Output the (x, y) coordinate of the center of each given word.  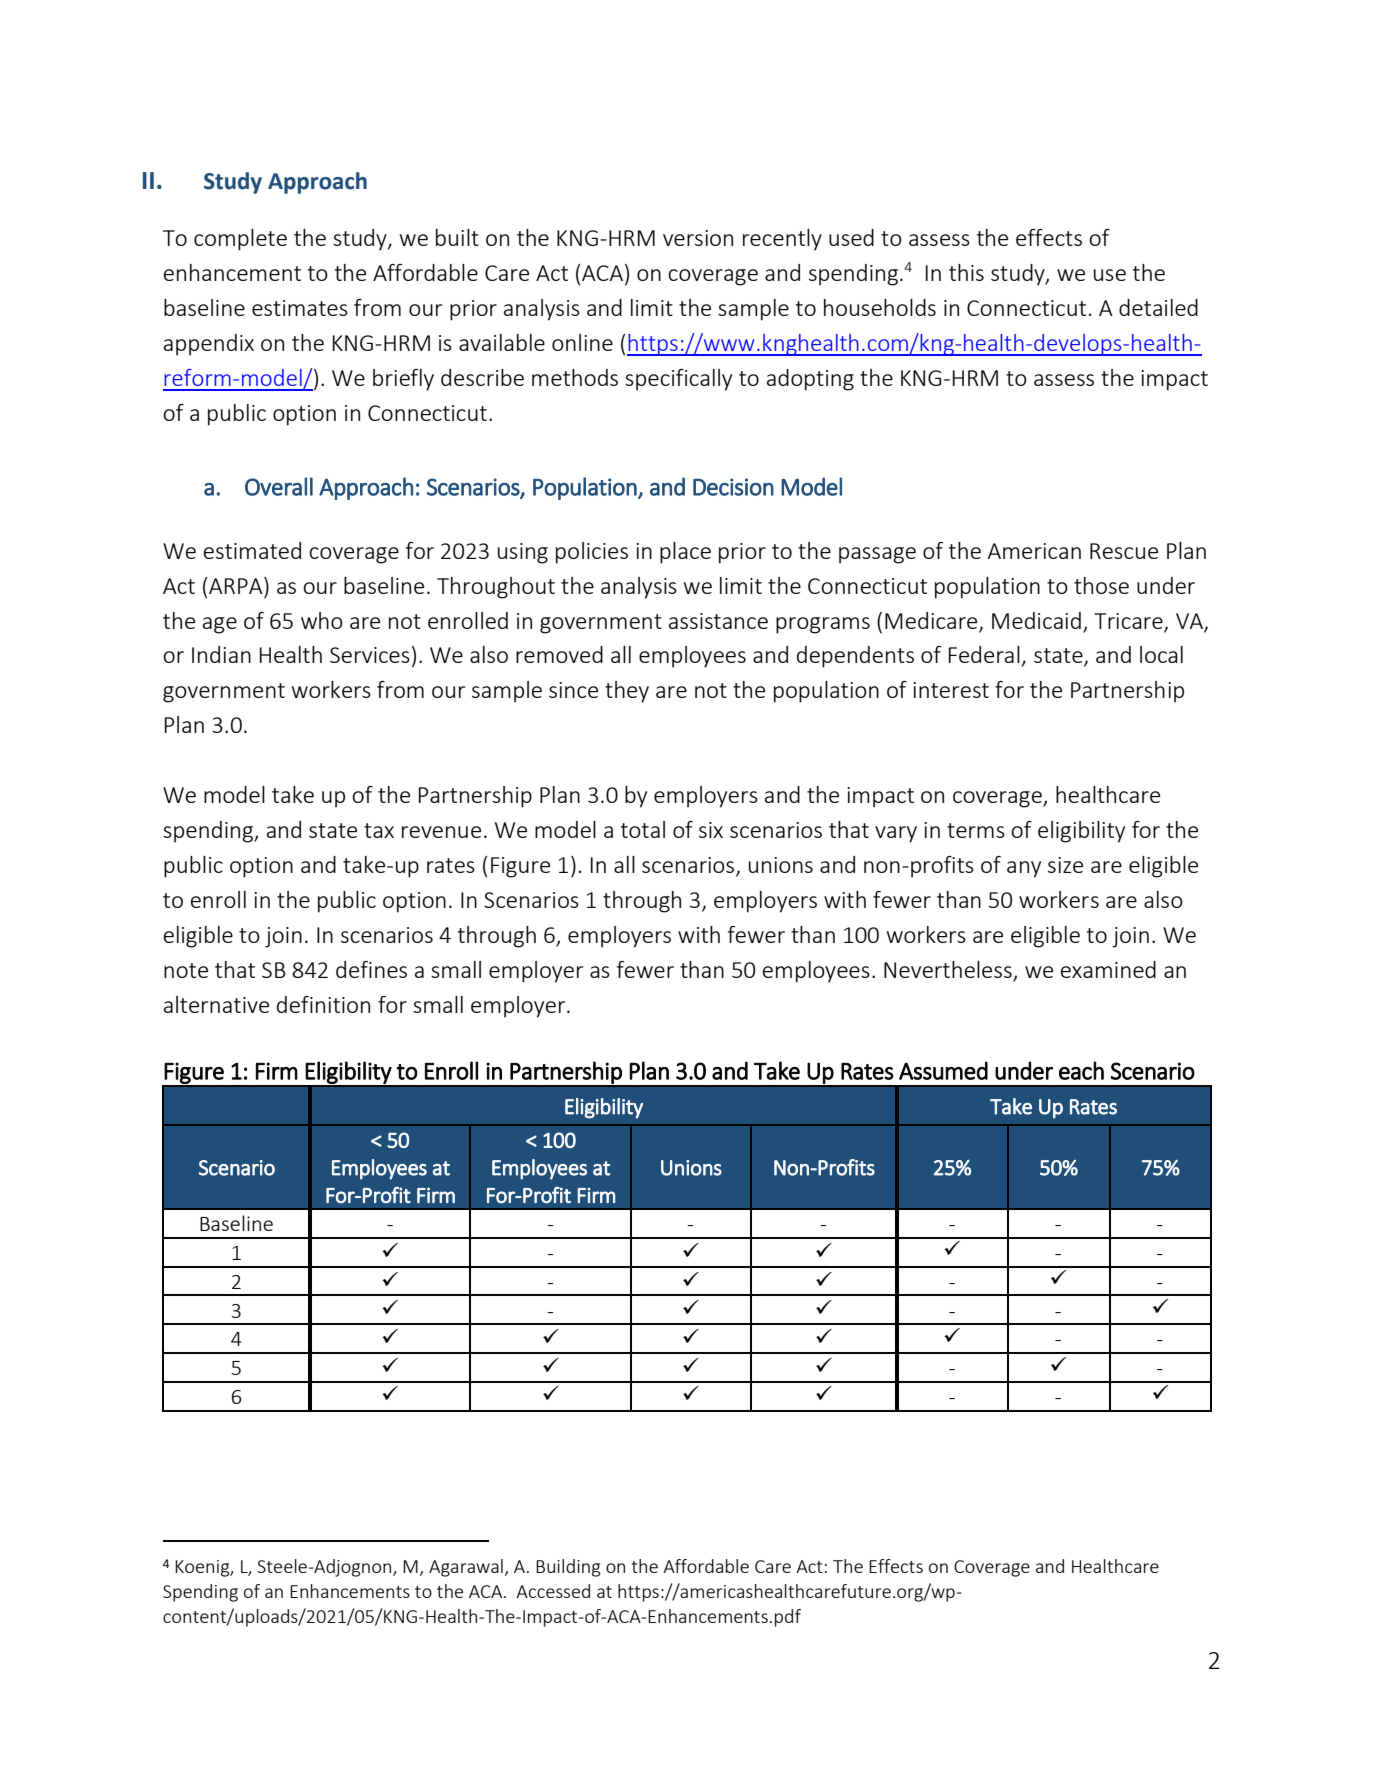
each (1081, 1070)
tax (379, 830)
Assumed (943, 1070)
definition (323, 1004)
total (643, 829)
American (1034, 551)
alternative (216, 1004)
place (685, 553)
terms (976, 830)
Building (568, 1568)
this (966, 272)
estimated (252, 550)
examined (1108, 969)
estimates (300, 308)
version (698, 238)
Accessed (553, 1591)
